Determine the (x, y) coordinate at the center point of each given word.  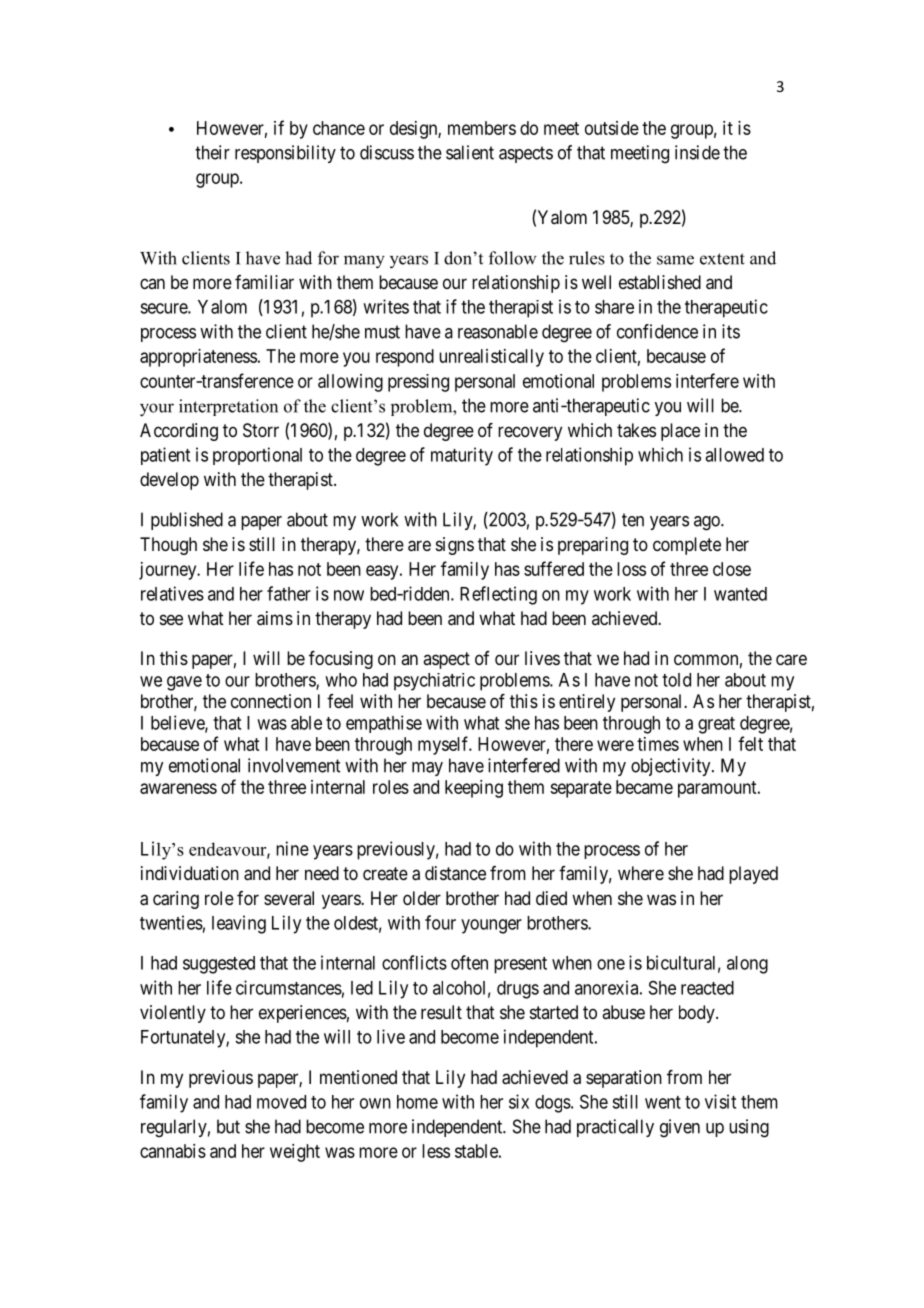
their (212, 152)
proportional (257, 456)
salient (470, 152)
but (228, 1126)
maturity (462, 456)
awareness (178, 788)
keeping (474, 789)
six (519, 1101)
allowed (734, 455)
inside (697, 152)
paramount (718, 789)
